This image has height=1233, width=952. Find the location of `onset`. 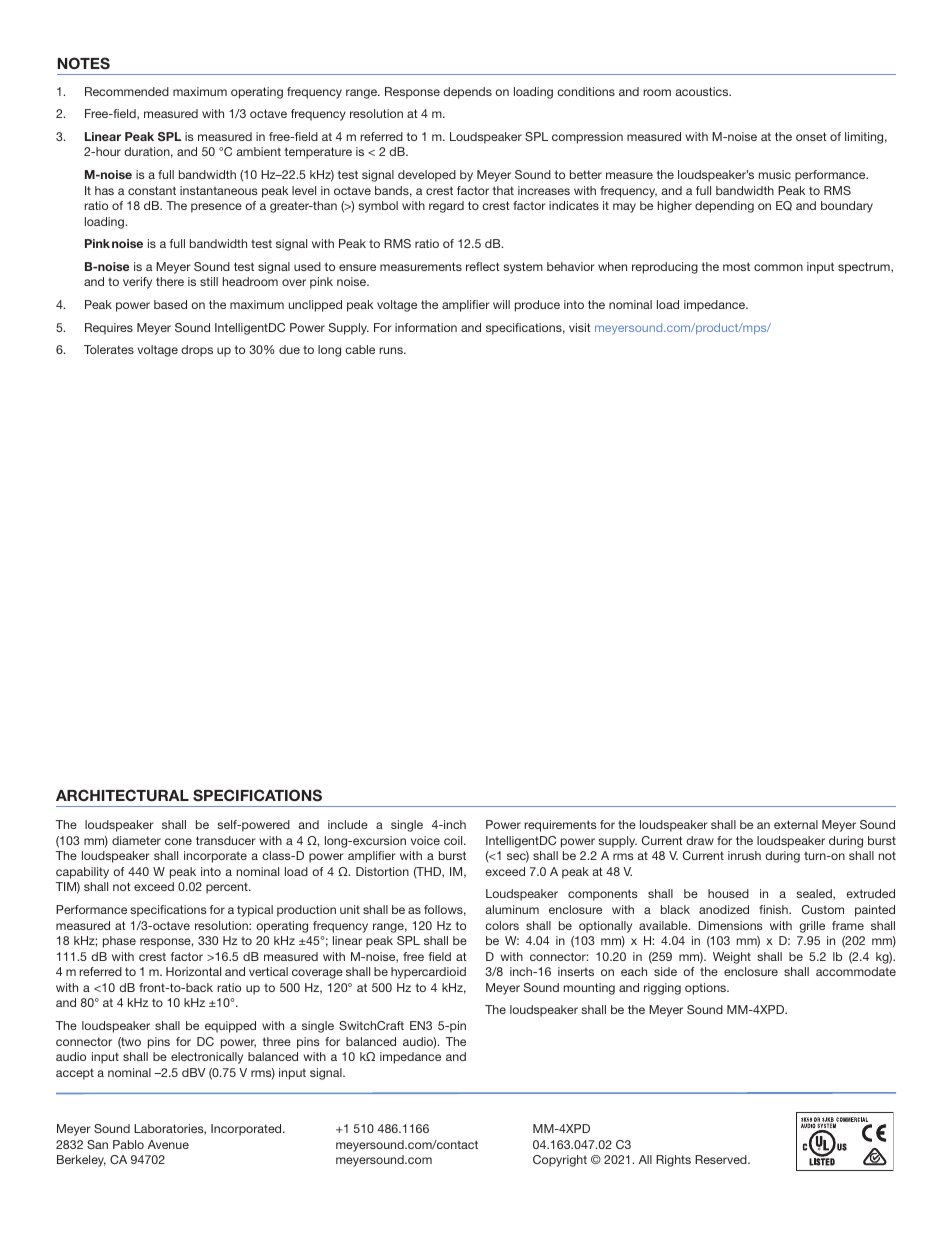

onset is located at coordinates (811, 136).
